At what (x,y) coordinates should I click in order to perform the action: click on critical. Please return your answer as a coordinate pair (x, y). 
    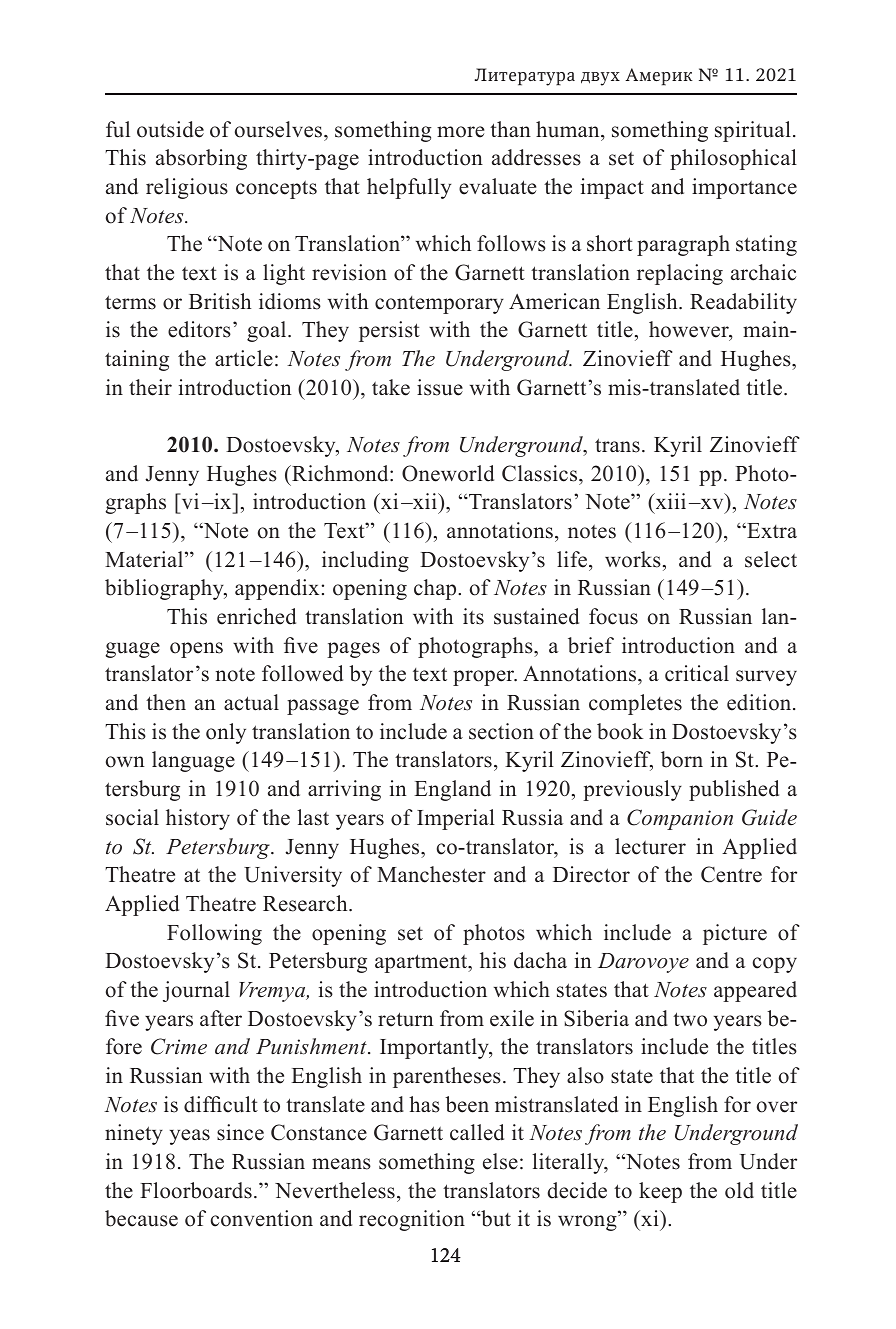
    Looking at the image, I should click on (697, 673).
